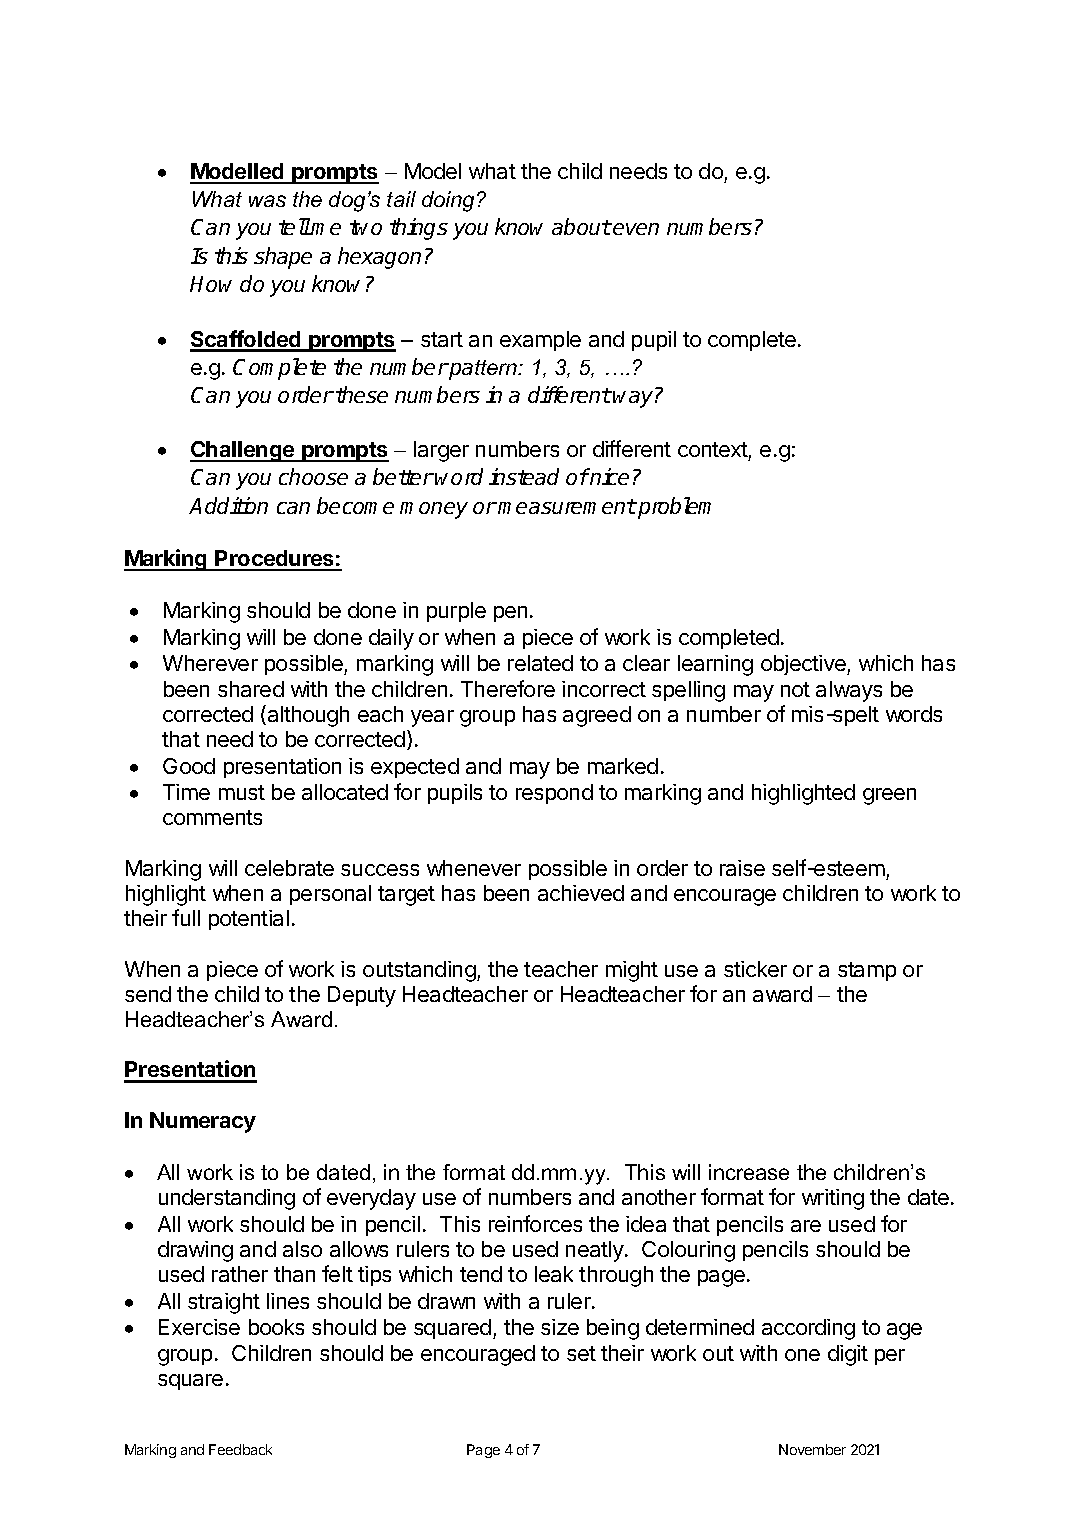 The height and width of the screenshot is (1537, 1087). Describe the element at coordinates (581, 1353) in the screenshot. I see `set` at that location.
